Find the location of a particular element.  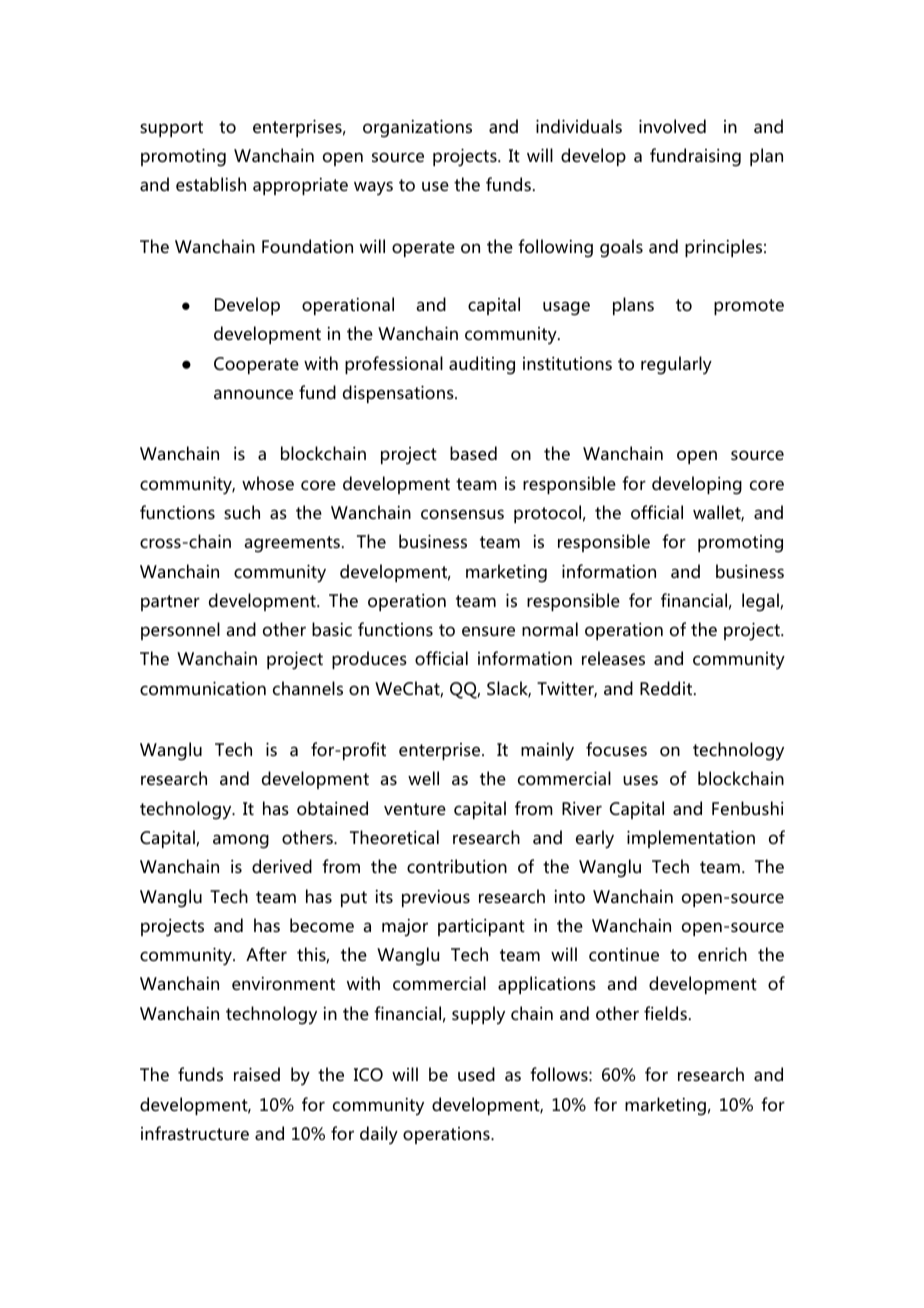

involved is located at coordinates (672, 126).
